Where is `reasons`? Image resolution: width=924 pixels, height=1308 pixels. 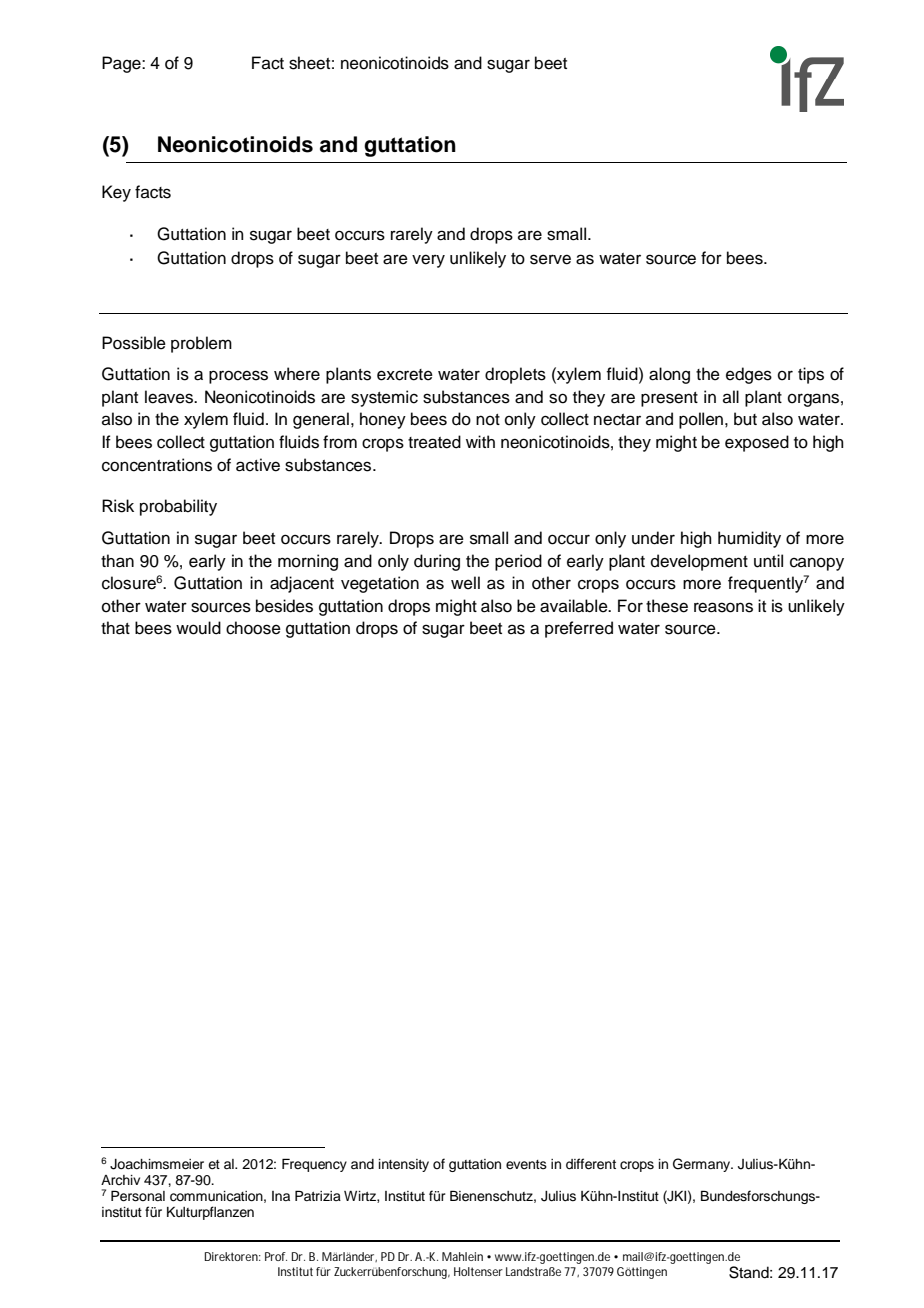 reasons is located at coordinates (723, 607).
